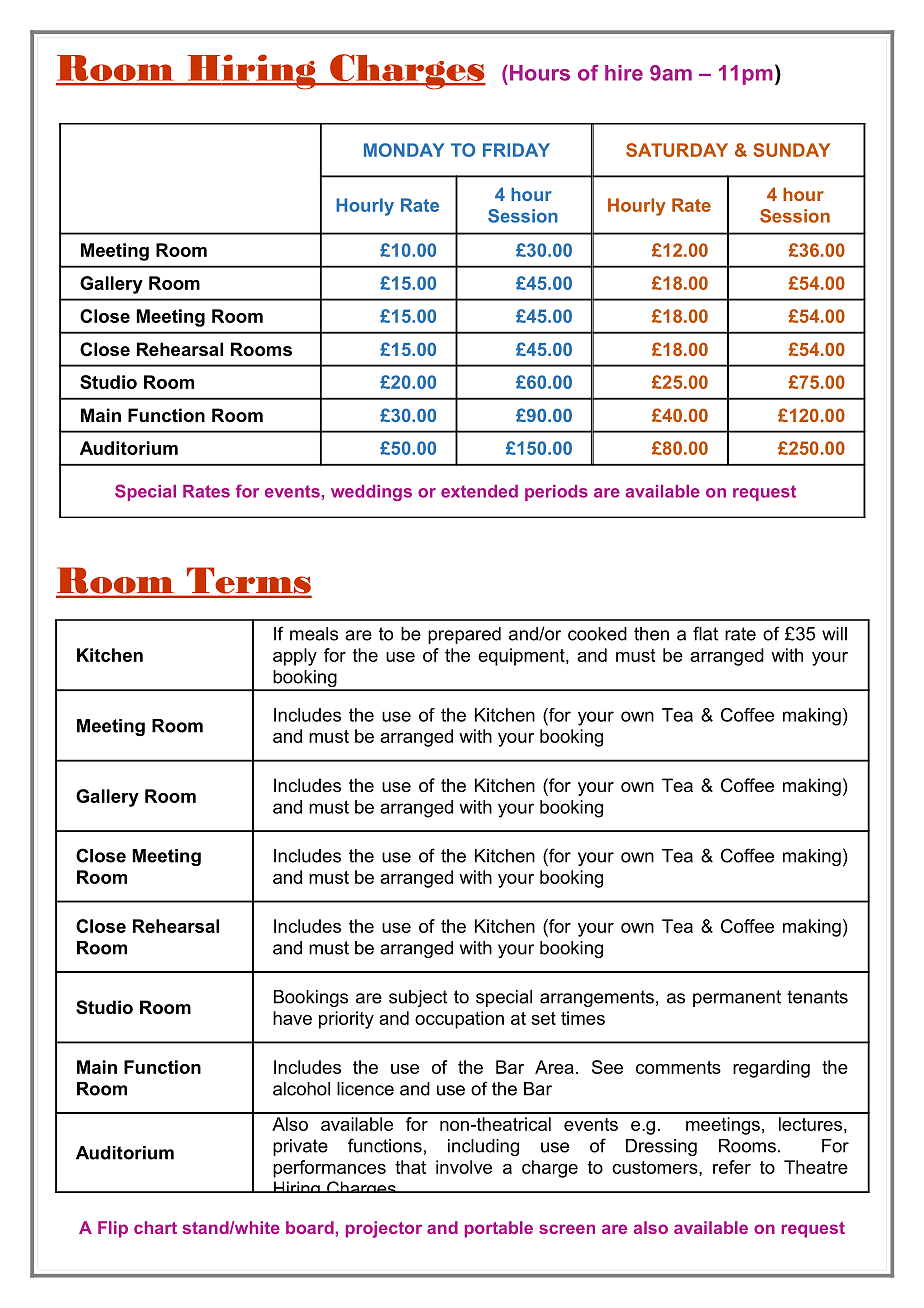 This image has height=1308, width=924. What do you see at coordinates (295, 657) in the image?
I see `apply` at bounding box center [295, 657].
